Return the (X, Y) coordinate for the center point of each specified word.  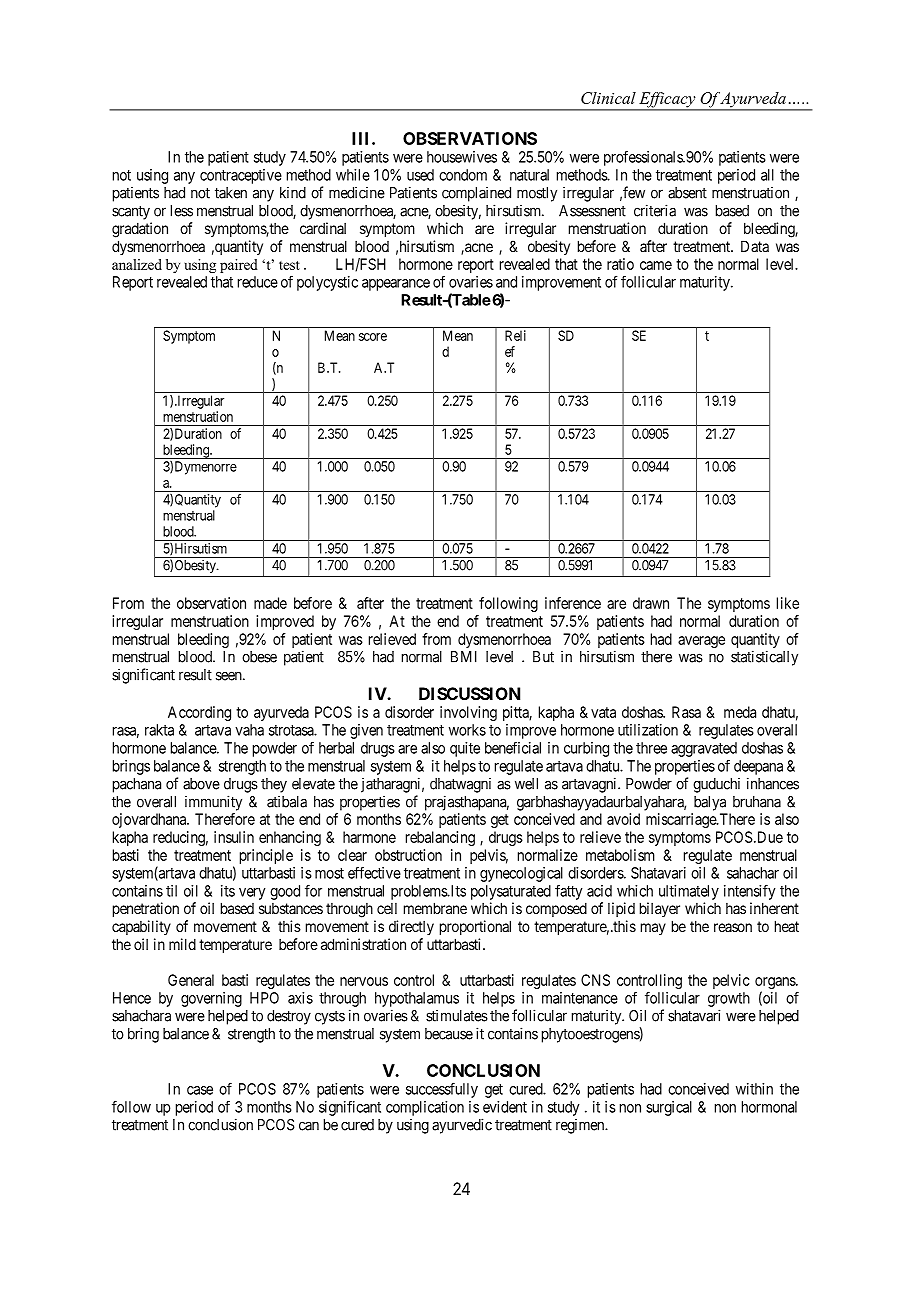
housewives (462, 157)
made (270, 603)
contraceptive (241, 176)
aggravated (704, 749)
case (200, 1090)
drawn (651, 603)
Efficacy (667, 101)
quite (465, 749)
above (201, 784)
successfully (442, 1090)
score (373, 337)
